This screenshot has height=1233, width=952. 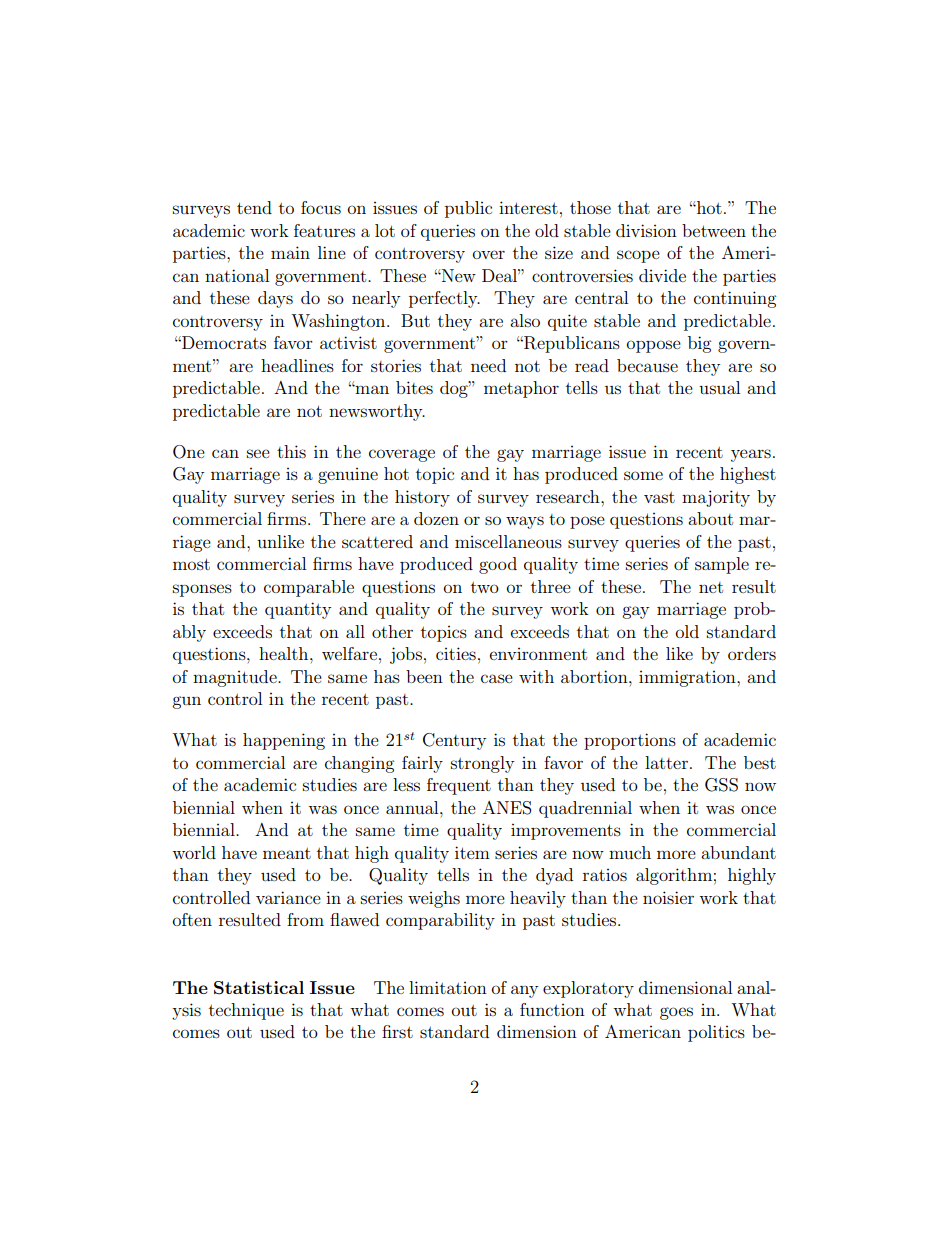 I want to click on two, so click(x=485, y=587).
